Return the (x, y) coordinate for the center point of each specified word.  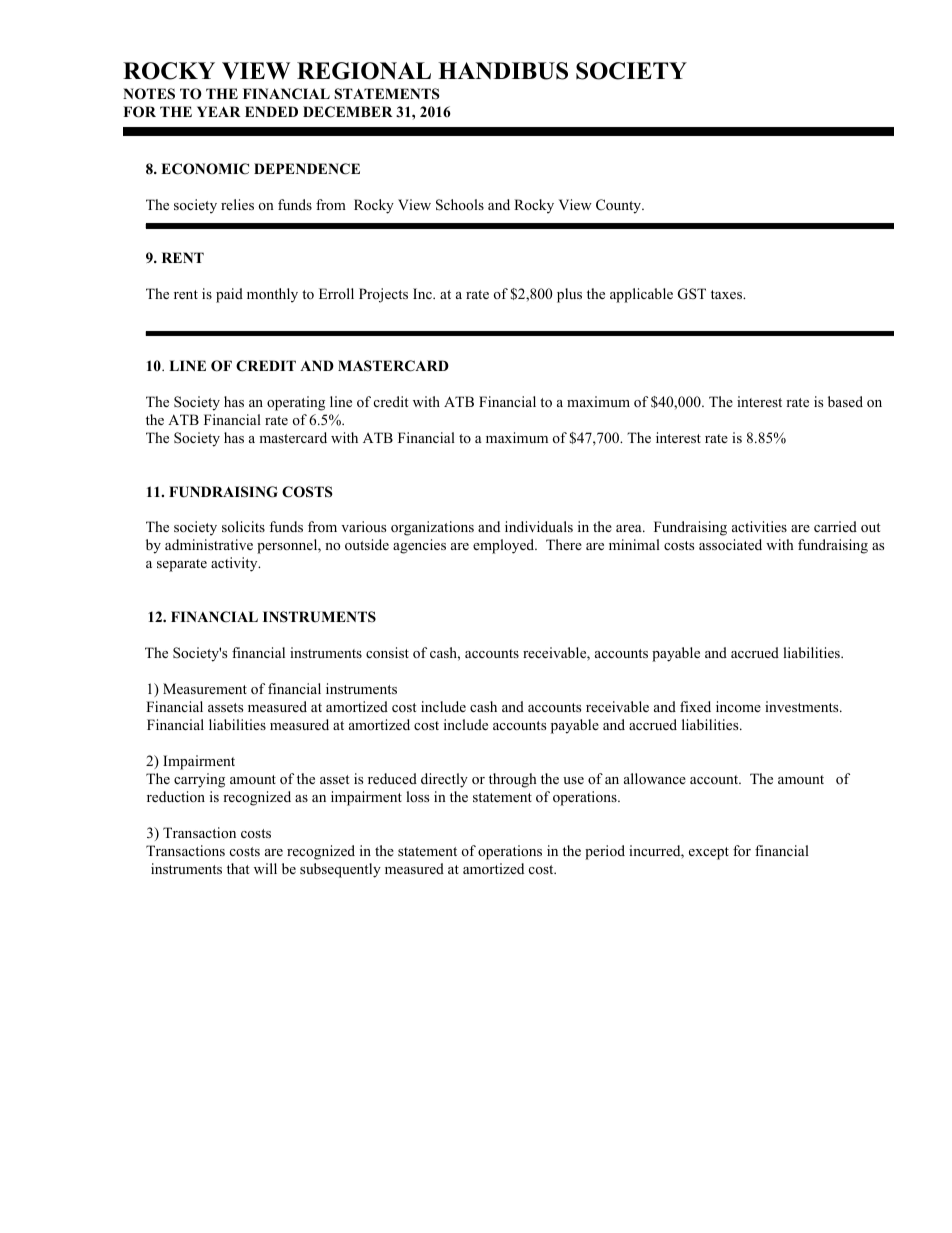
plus (569, 295)
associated (730, 544)
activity (235, 564)
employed (505, 546)
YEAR (219, 111)
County (620, 206)
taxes (727, 294)
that (238, 868)
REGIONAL (364, 71)
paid (229, 295)
